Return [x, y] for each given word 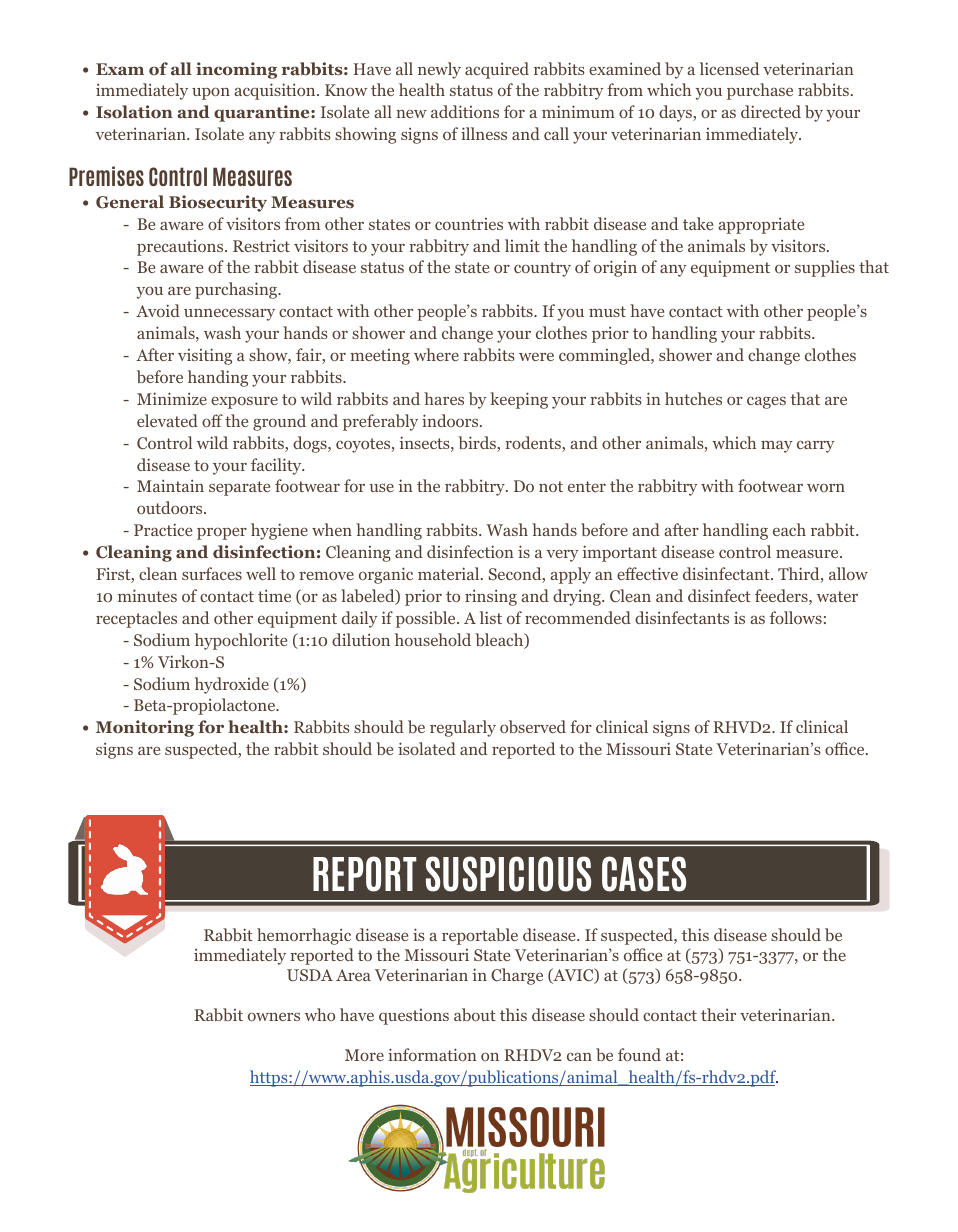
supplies [825, 268]
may [777, 447]
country [542, 269]
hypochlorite [241, 641]
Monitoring [145, 728]
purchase [760, 91]
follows [796, 617]
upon [211, 93]
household [433, 639]
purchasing [237, 290]
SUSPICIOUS [508, 874]
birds [478, 444]
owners [274, 1017]
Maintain [170, 485]
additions [465, 111]
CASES [644, 874]
